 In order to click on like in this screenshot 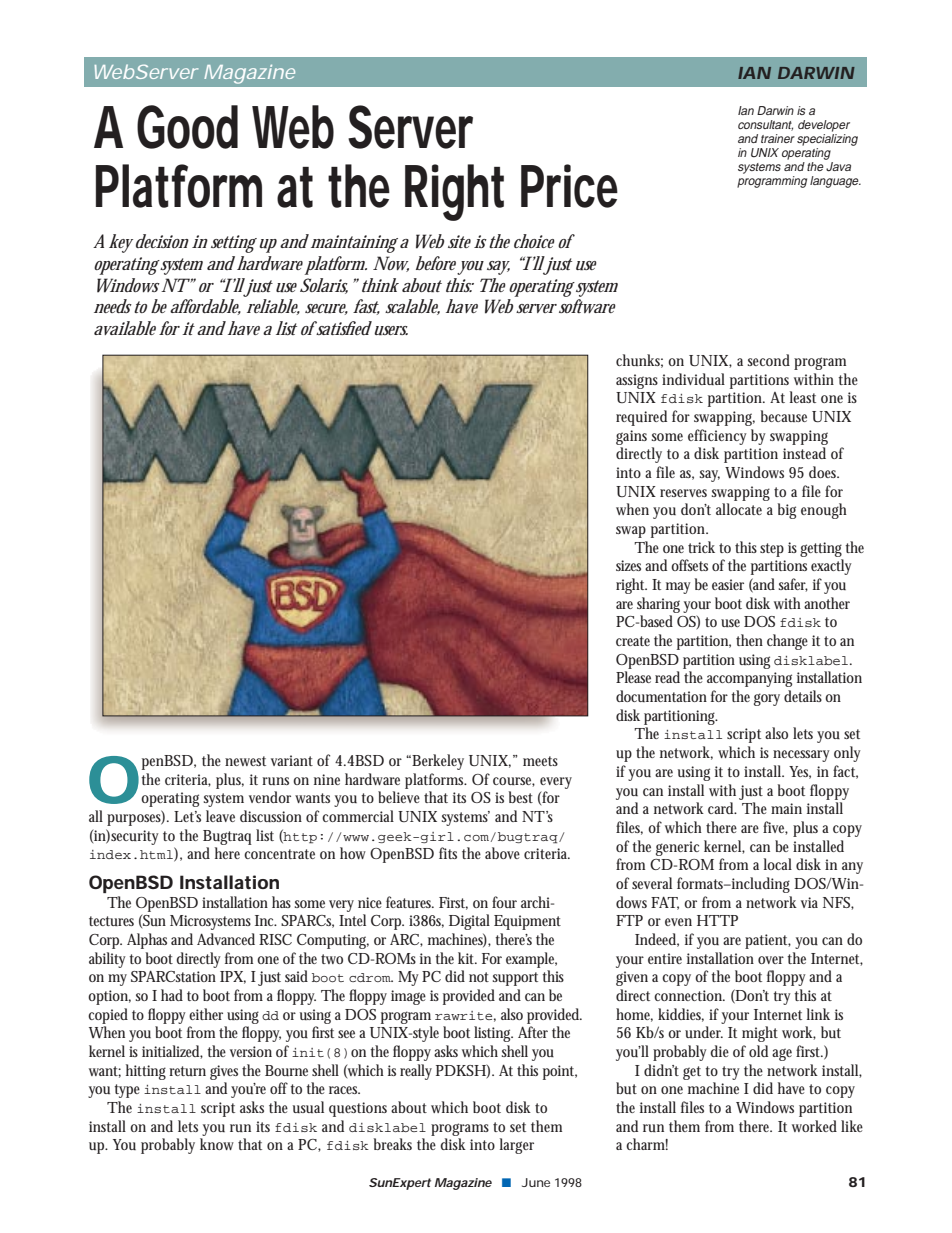, I will do `click(852, 1126)`.
